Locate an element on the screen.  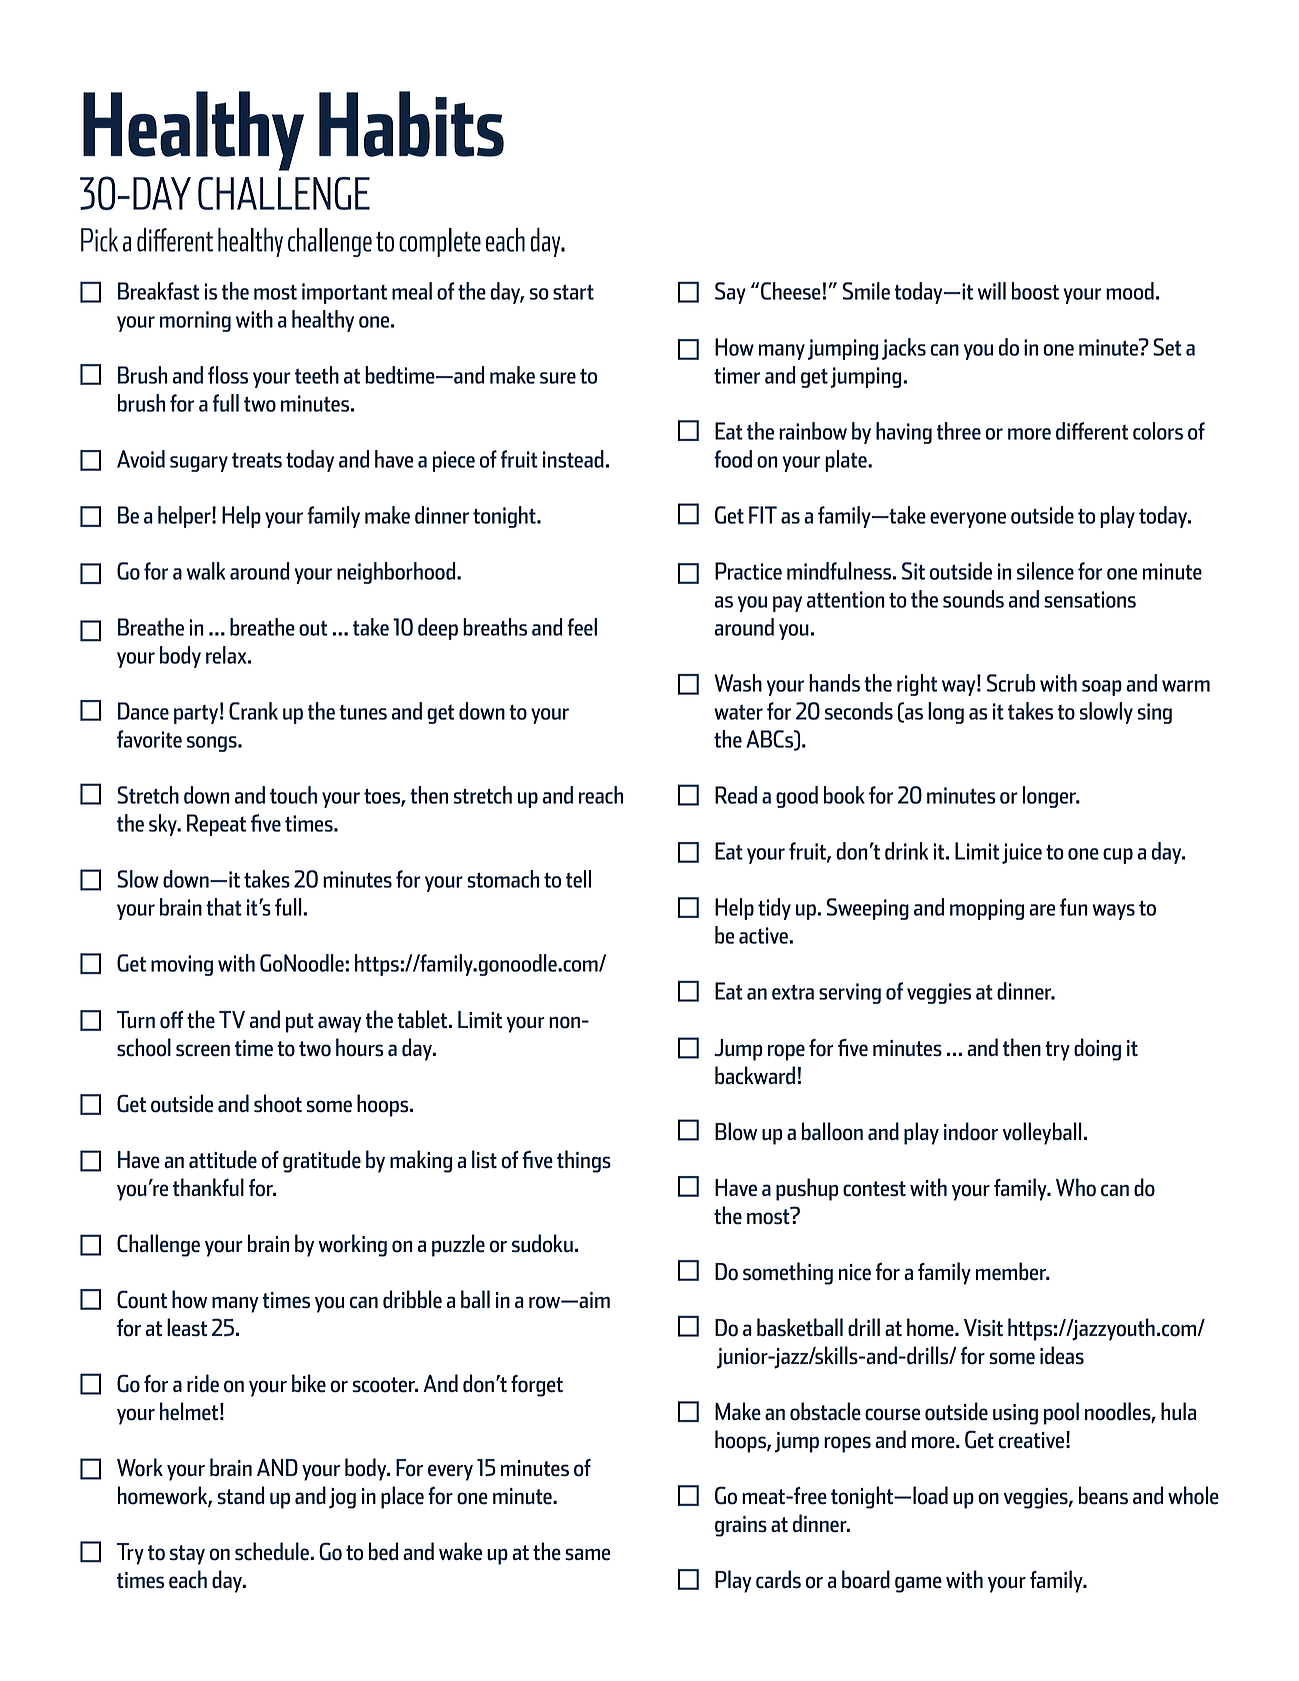
screen is located at coordinates (203, 1050).
